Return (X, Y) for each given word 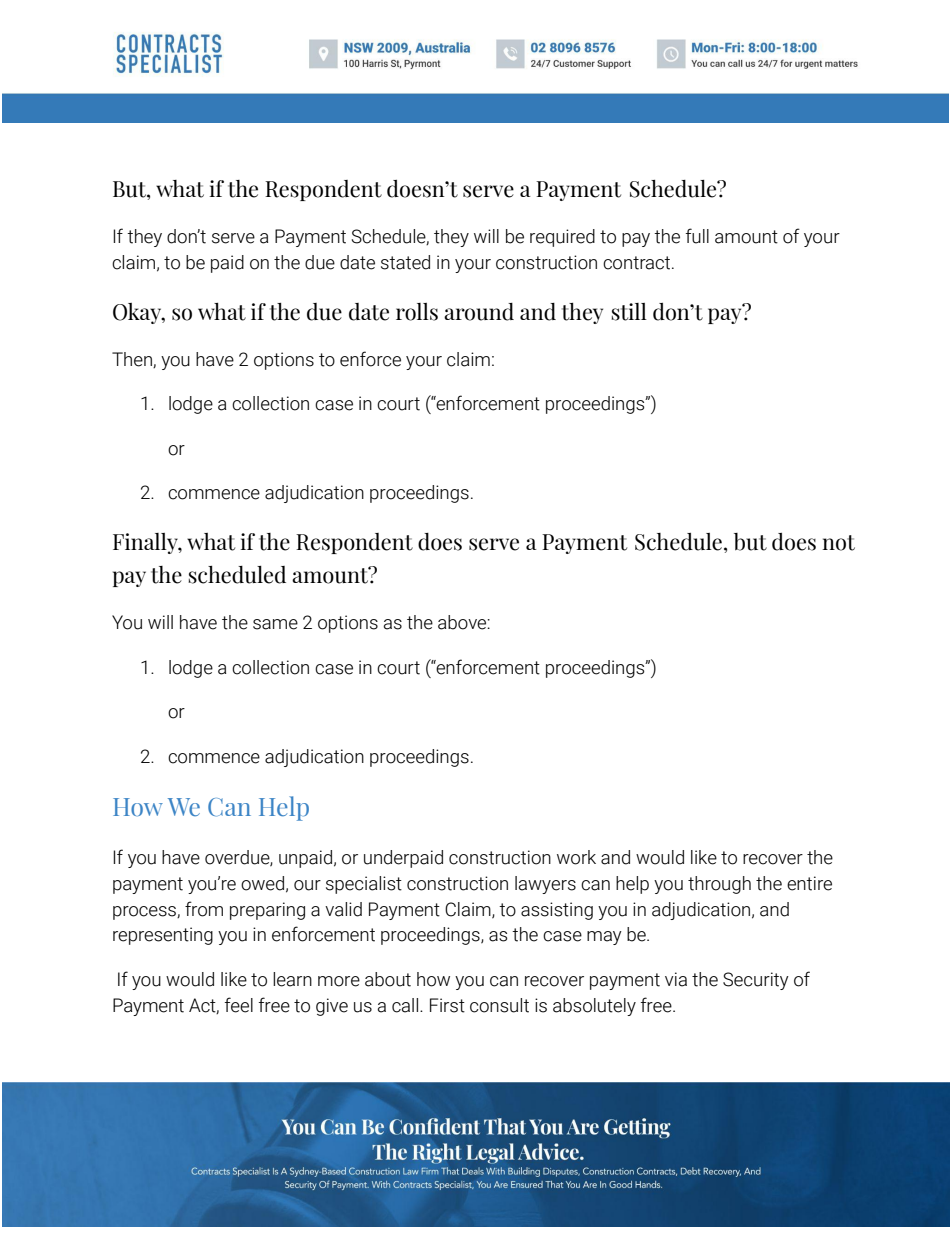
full (697, 236)
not (838, 543)
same (275, 624)
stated (405, 262)
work (576, 857)
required (562, 238)
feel (239, 1005)
